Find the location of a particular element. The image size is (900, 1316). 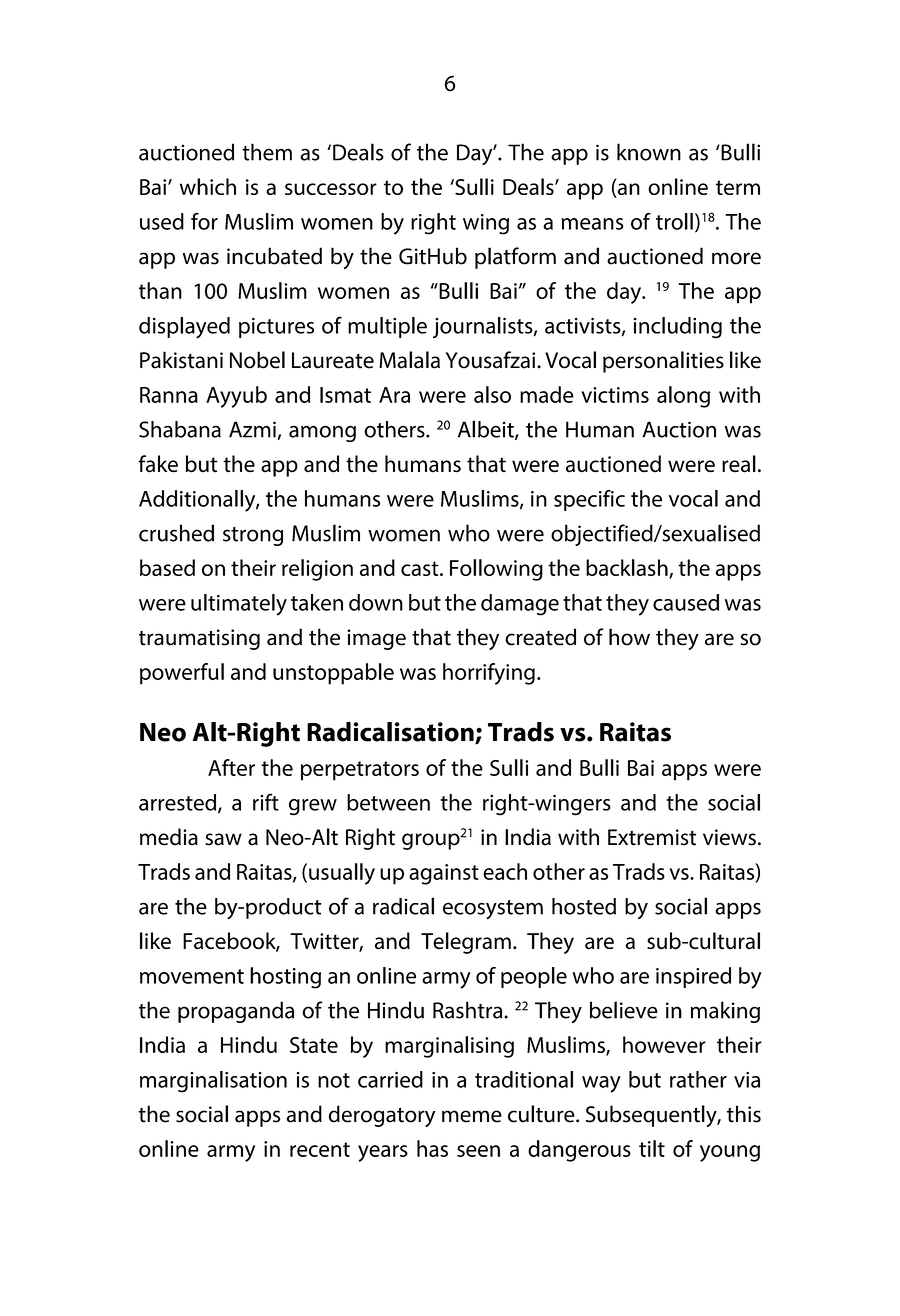

which is located at coordinates (208, 186).
